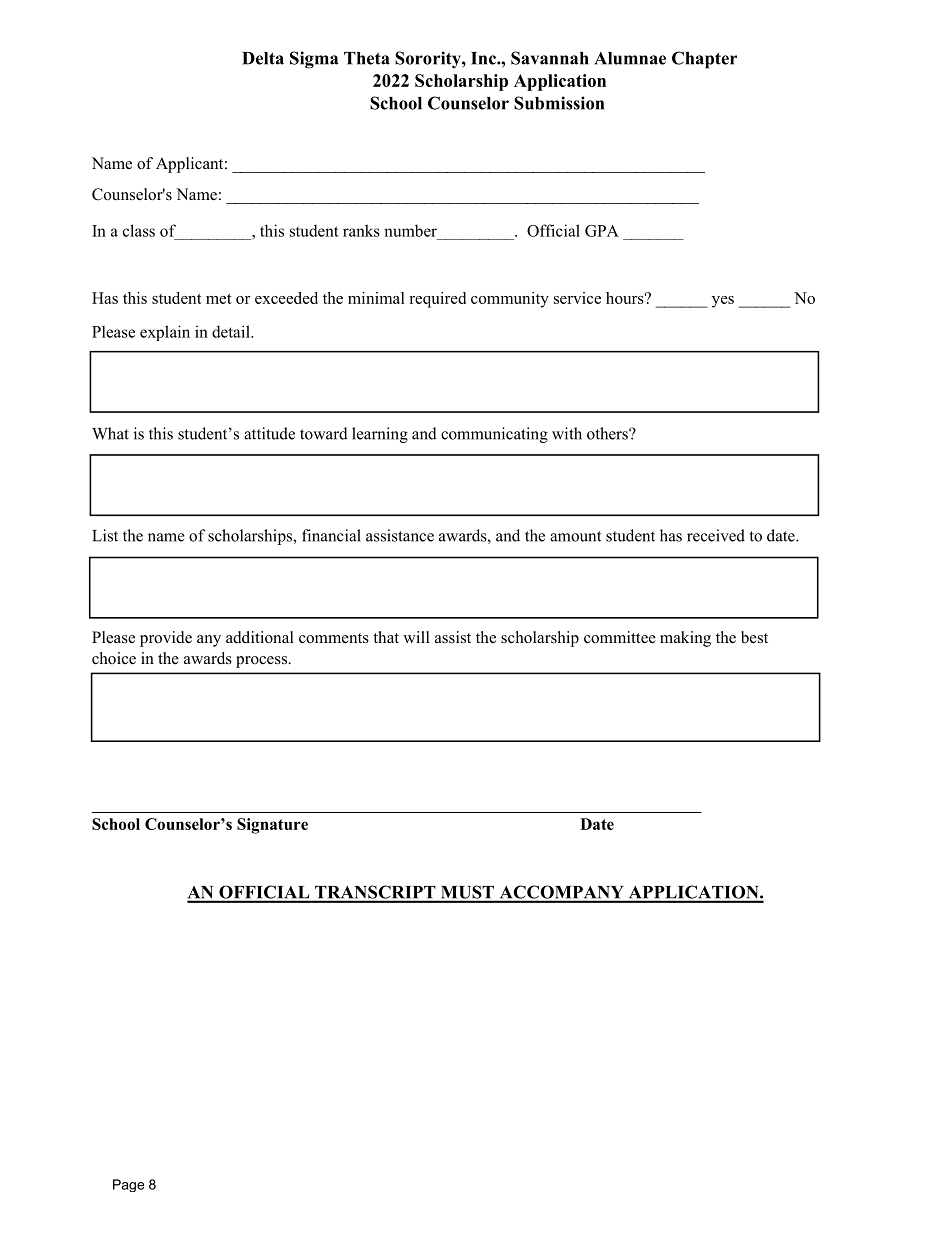 The width and height of the screenshot is (952, 1233). What do you see at coordinates (685, 639) in the screenshot?
I see `making` at bounding box center [685, 639].
